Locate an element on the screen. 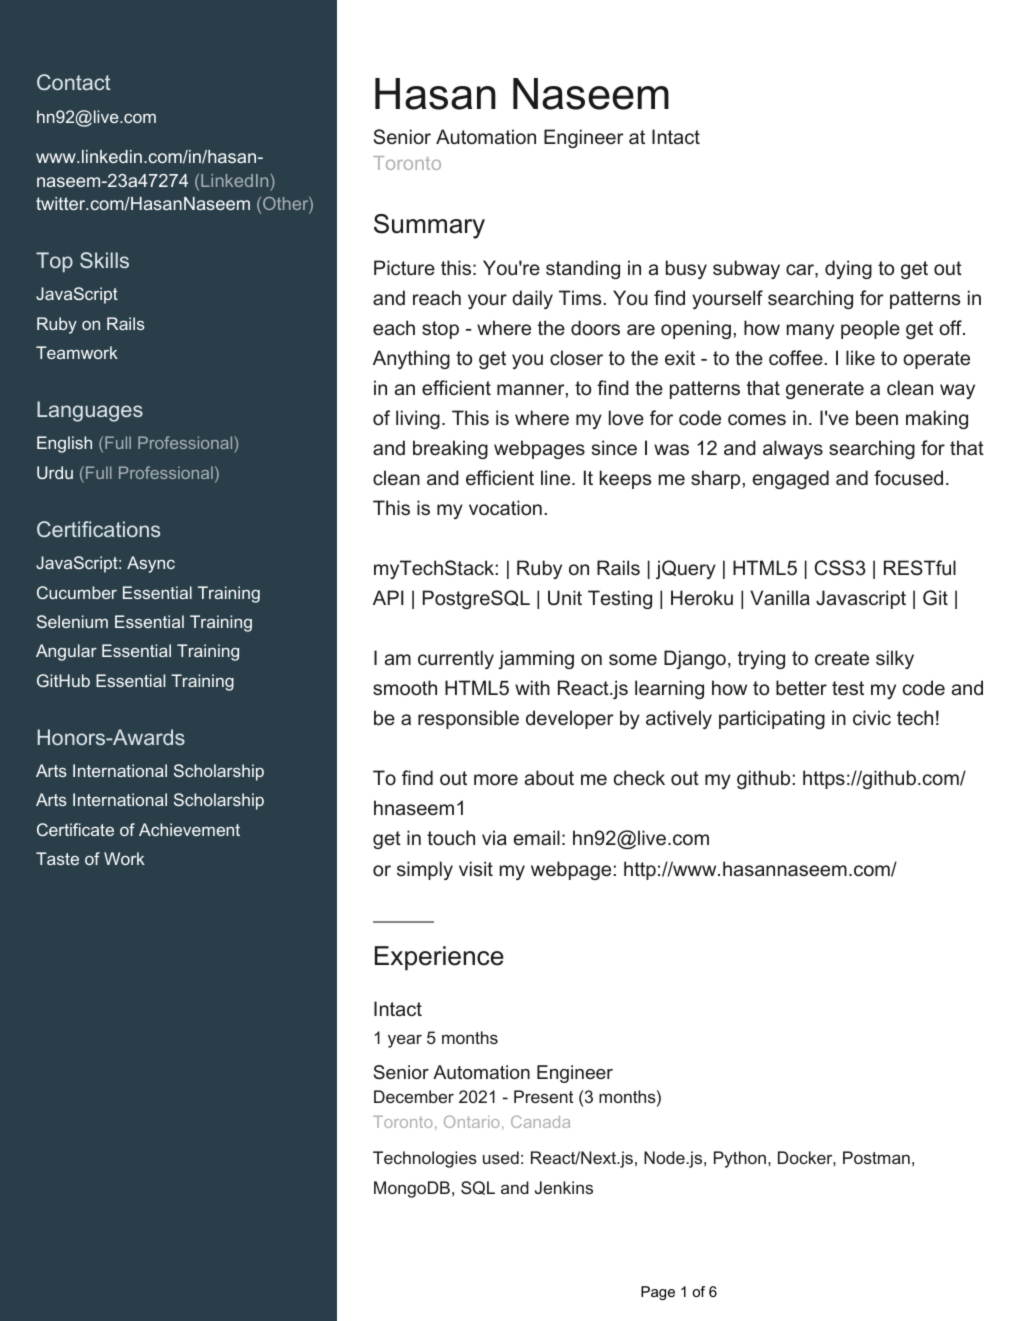 The width and height of the screenshot is (1021, 1321). Ontario is located at coordinates (471, 1121).
